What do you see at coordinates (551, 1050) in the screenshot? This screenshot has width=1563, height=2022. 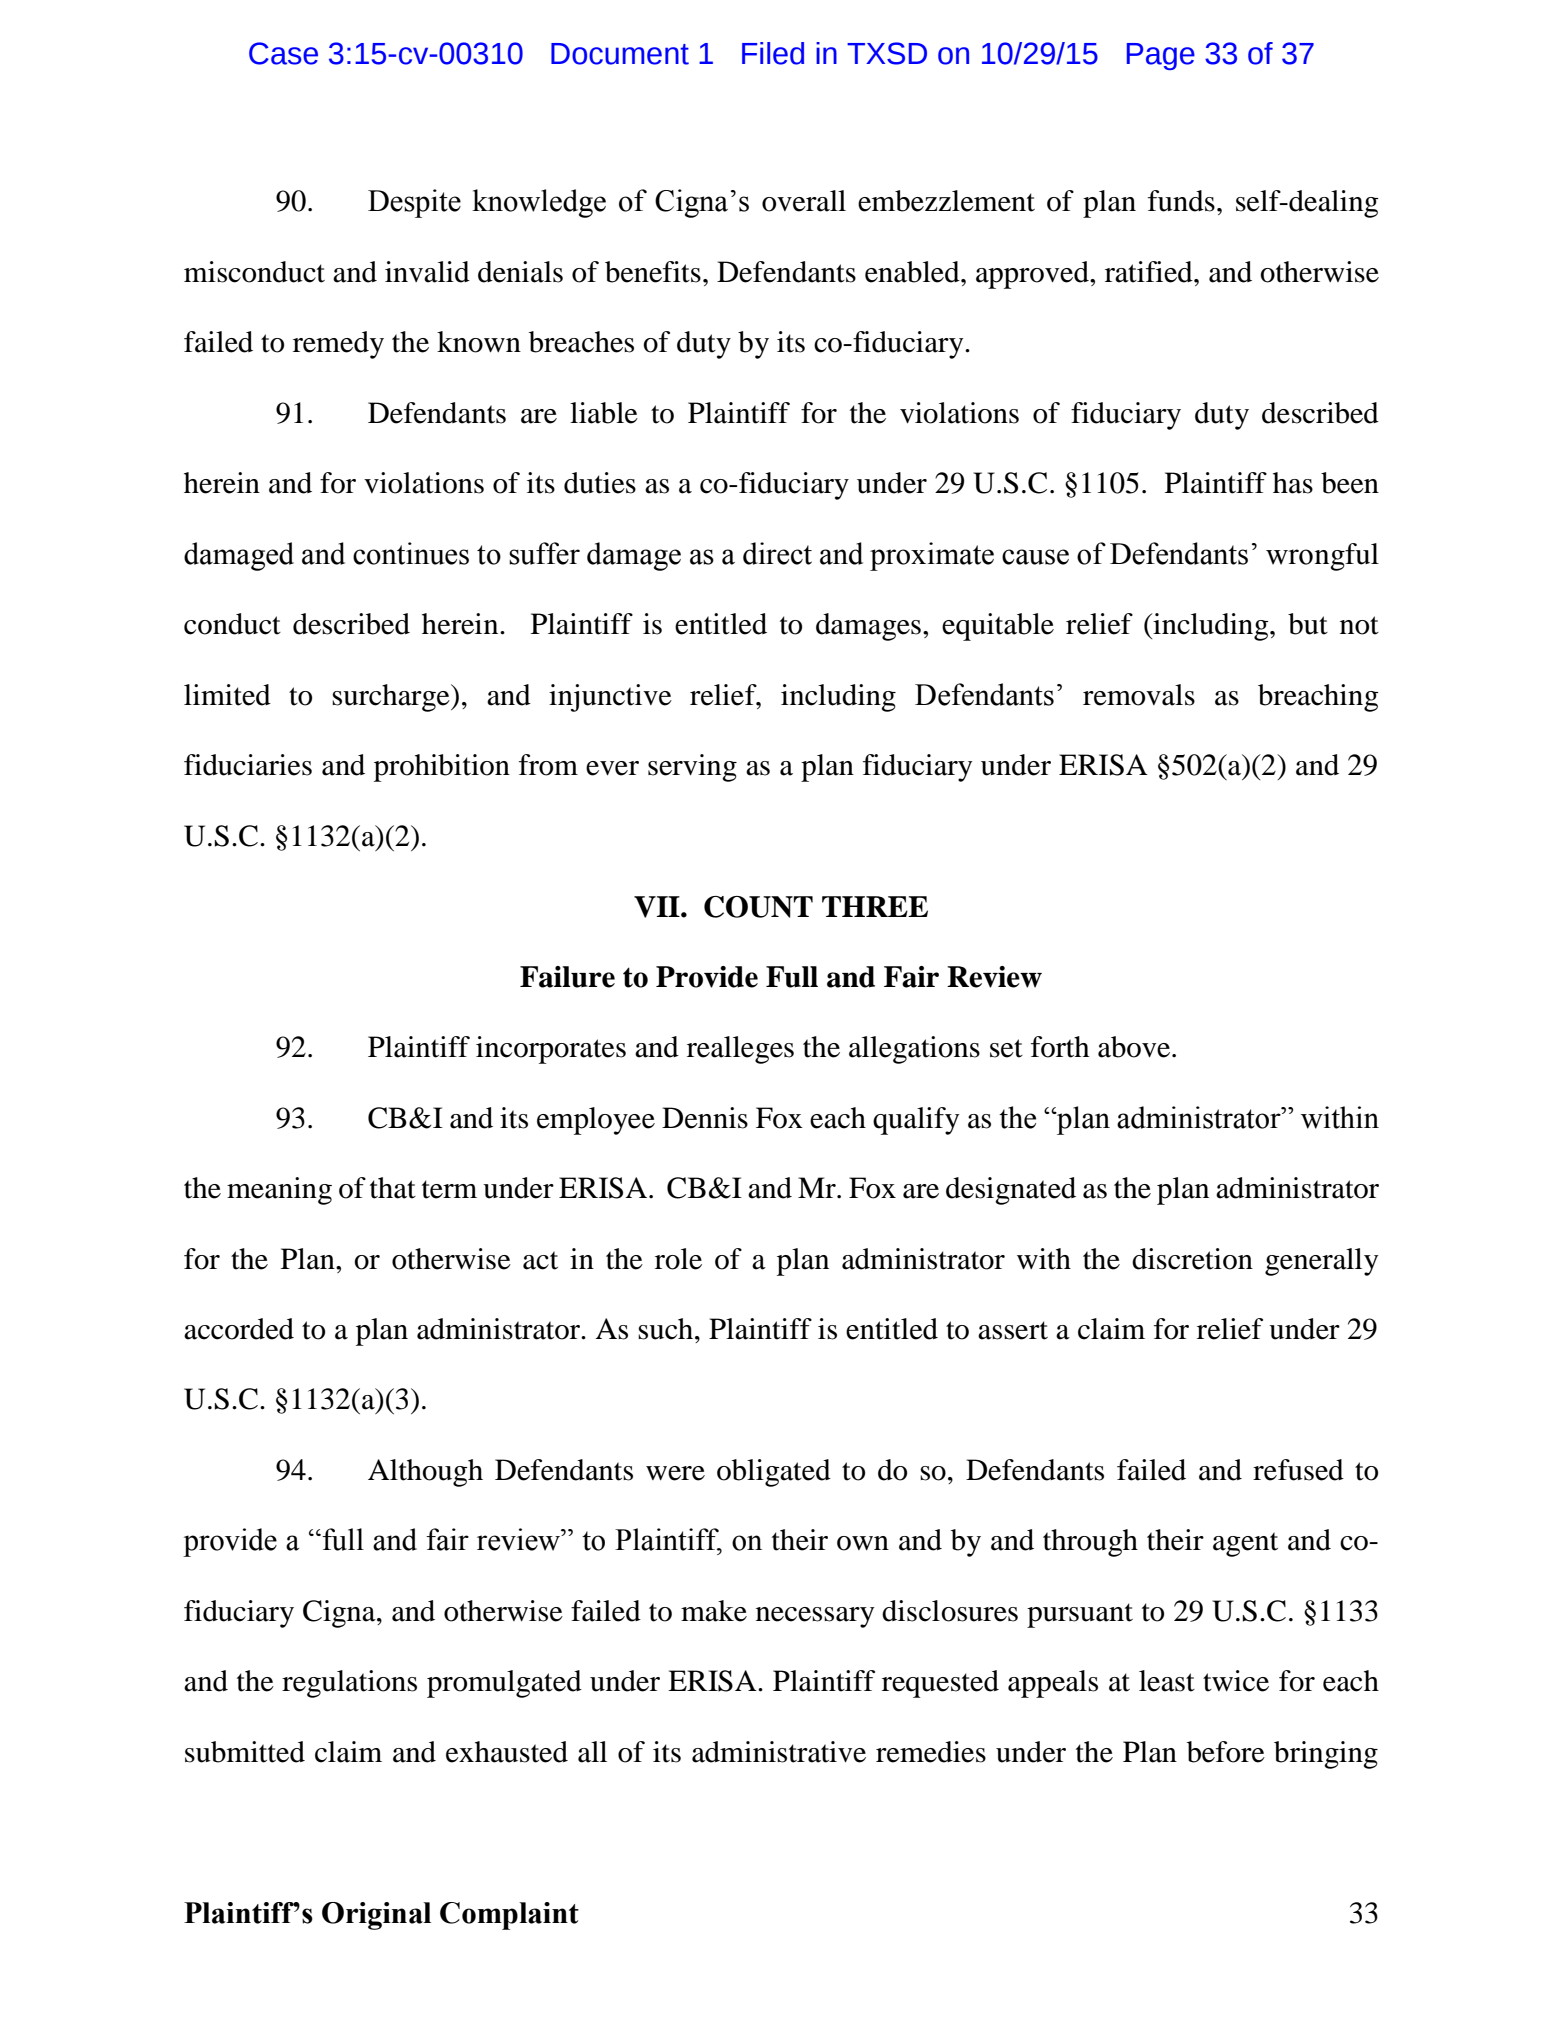 I see `incorporates` at bounding box center [551, 1050].
